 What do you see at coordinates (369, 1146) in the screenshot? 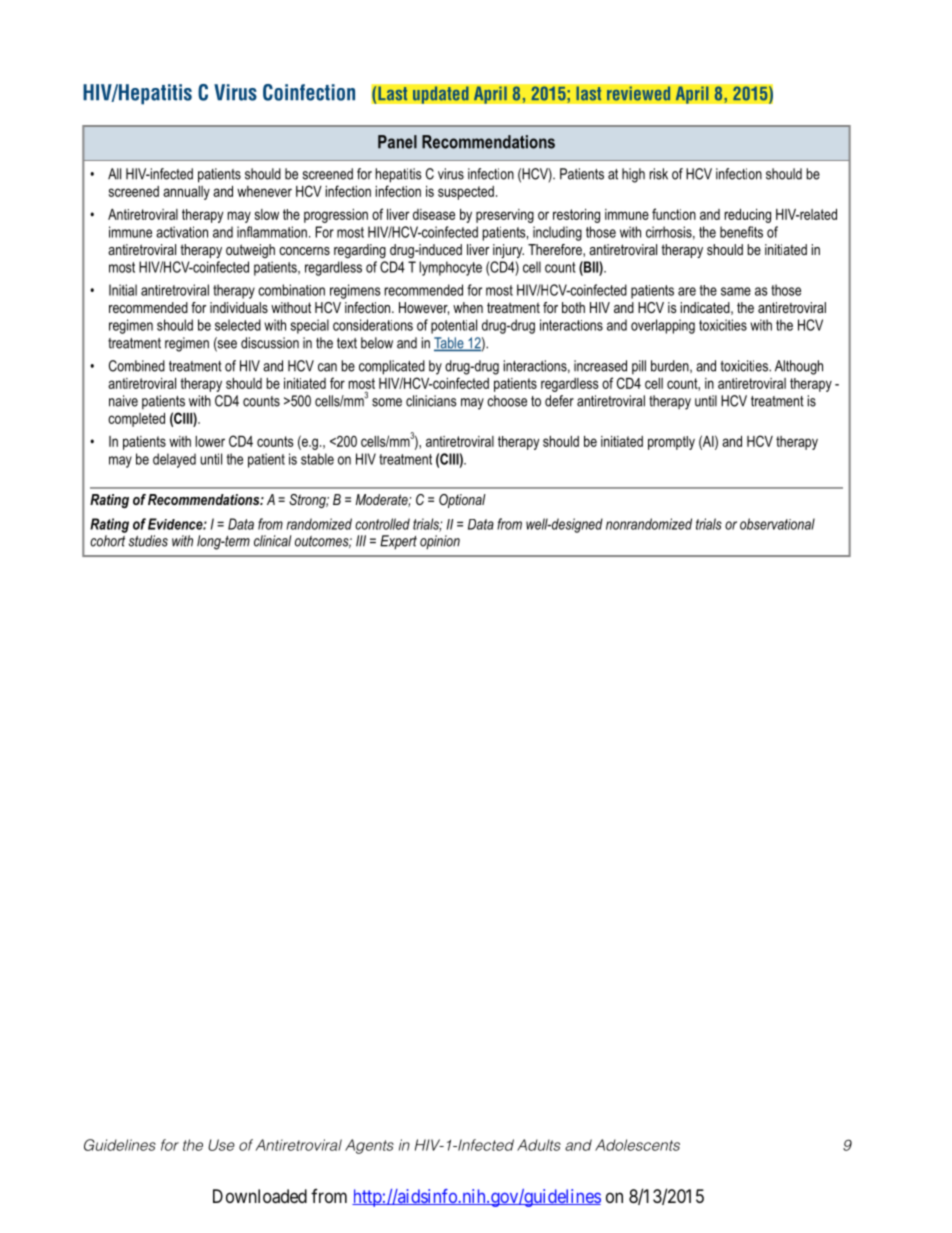
I see `Agents` at bounding box center [369, 1146].
